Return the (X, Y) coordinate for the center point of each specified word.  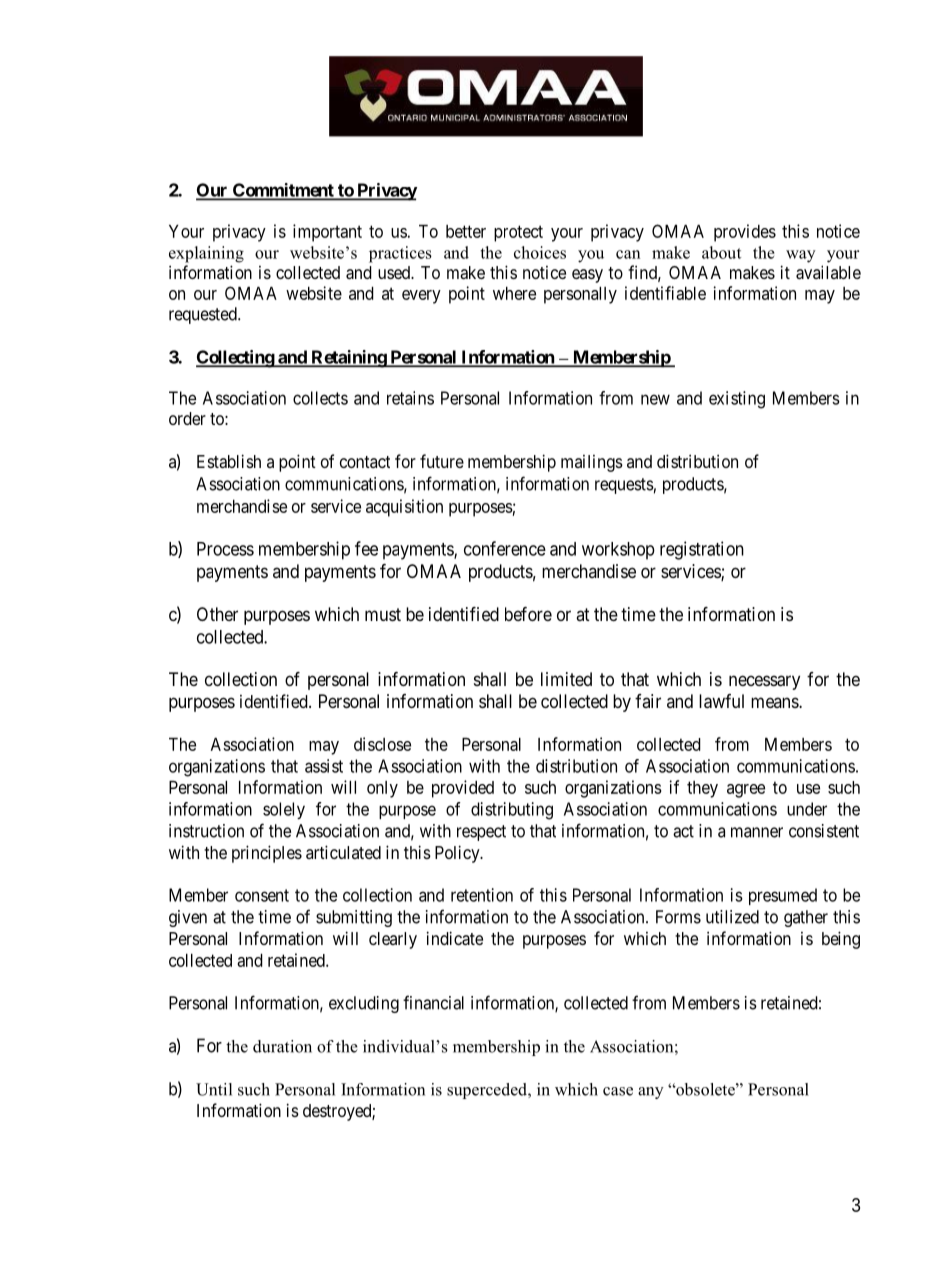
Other (217, 614)
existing (737, 400)
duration (282, 1046)
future (442, 461)
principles (267, 854)
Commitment (283, 191)
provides (745, 233)
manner (757, 832)
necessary (764, 682)
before (528, 614)
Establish (229, 461)
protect (518, 233)
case (618, 1091)
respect (481, 833)
